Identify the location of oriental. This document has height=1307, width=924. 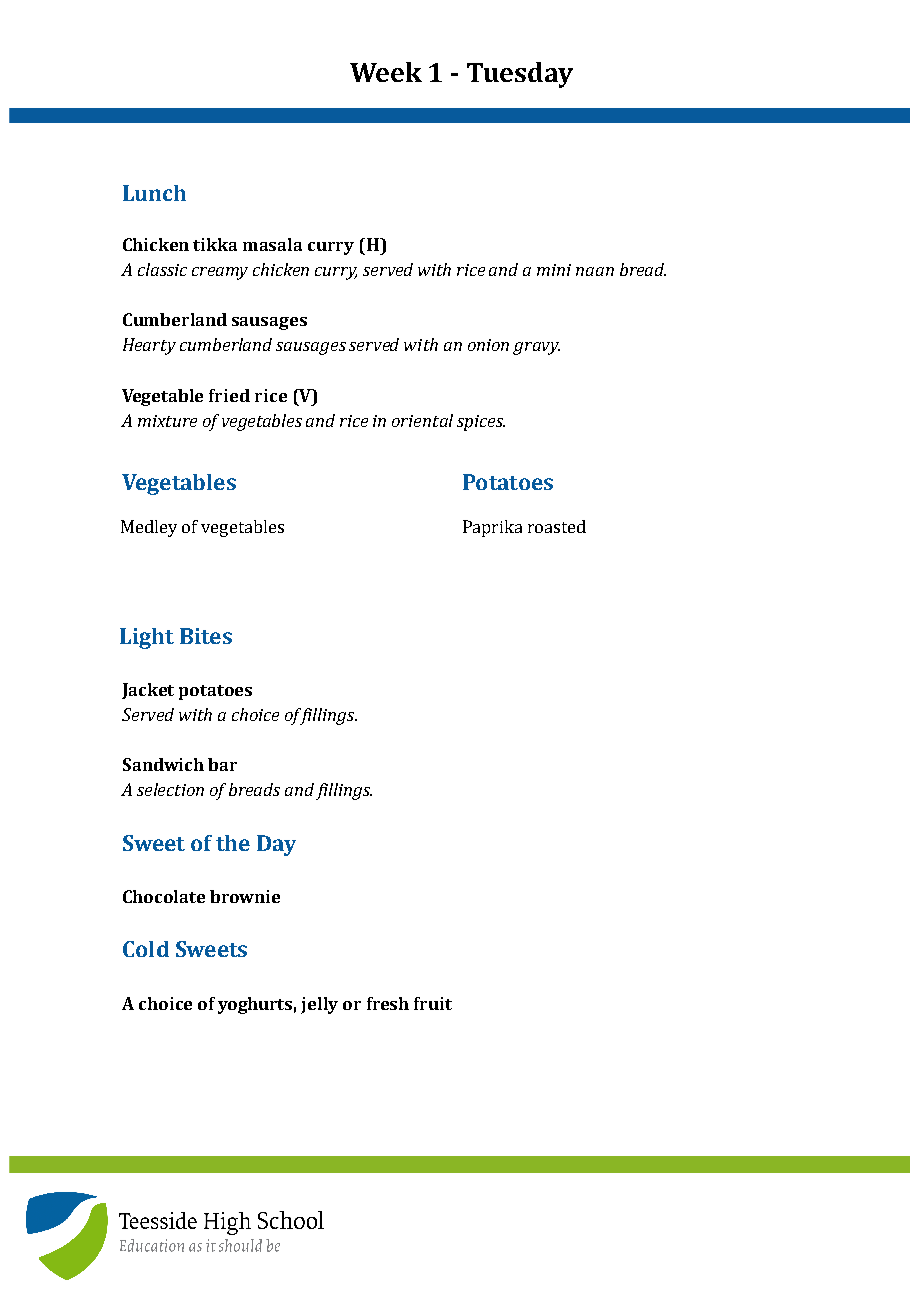
(422, 420).
